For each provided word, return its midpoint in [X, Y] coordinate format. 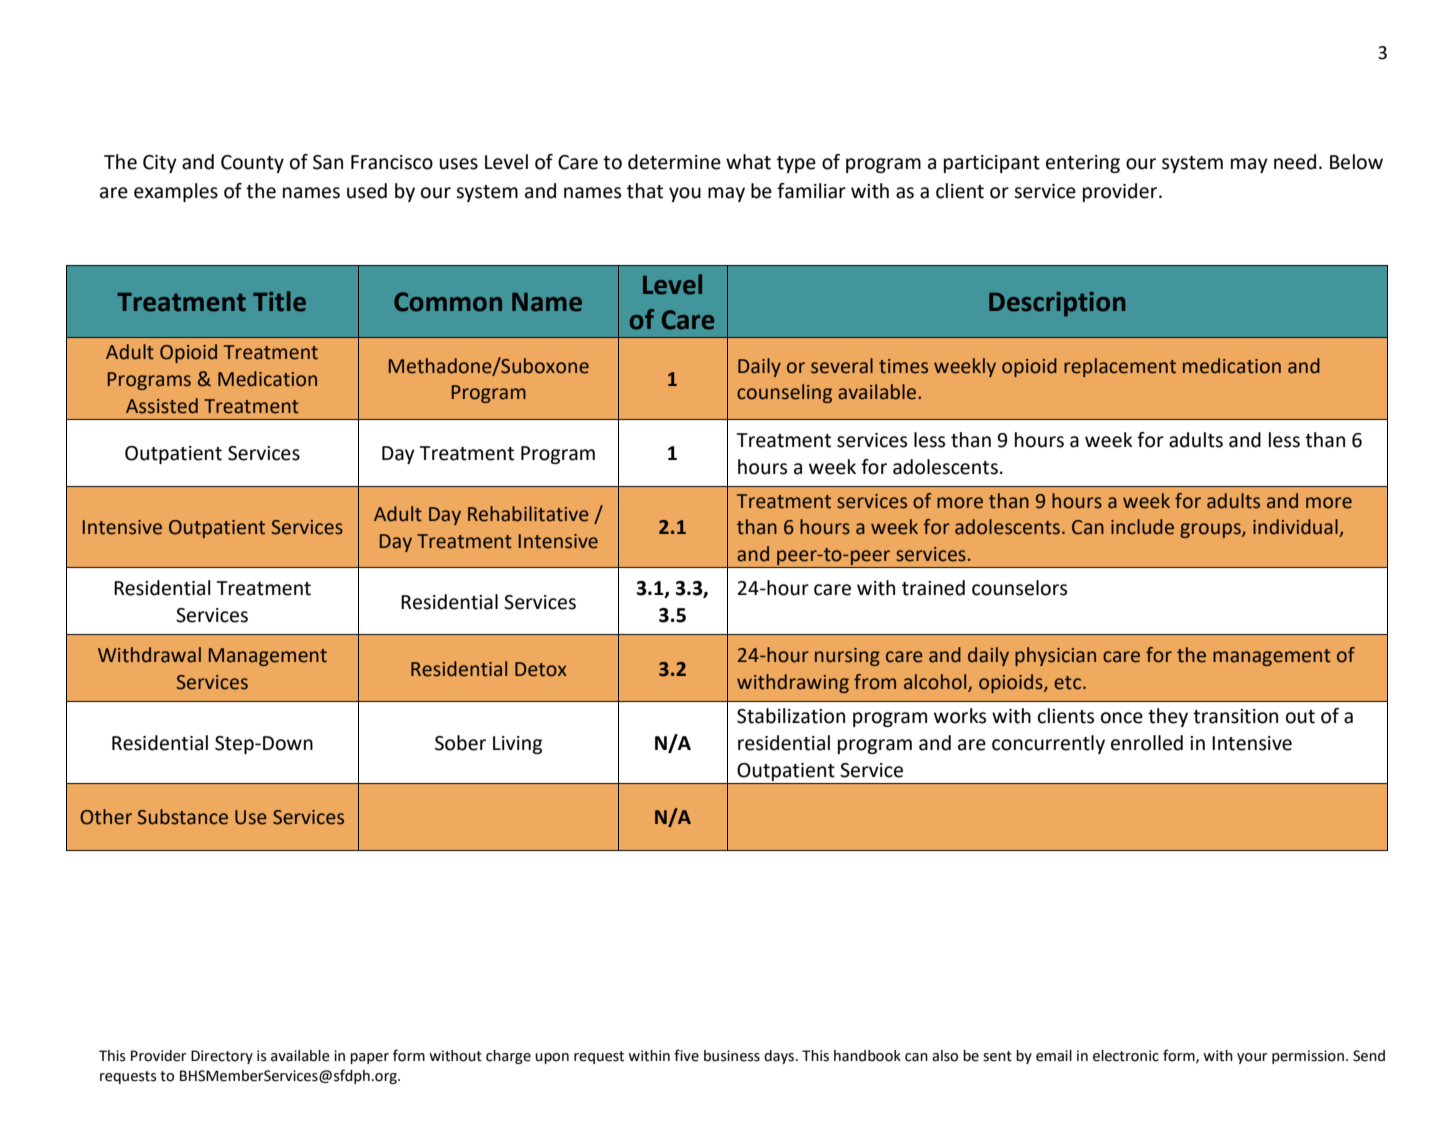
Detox [541, 669]
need [1295, 162]
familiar [811, 191]
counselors [1019, 588]
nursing [847, 657]
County [252, 164]
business [732, 1056]
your [1252, 1058]
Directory [222, 1057]
